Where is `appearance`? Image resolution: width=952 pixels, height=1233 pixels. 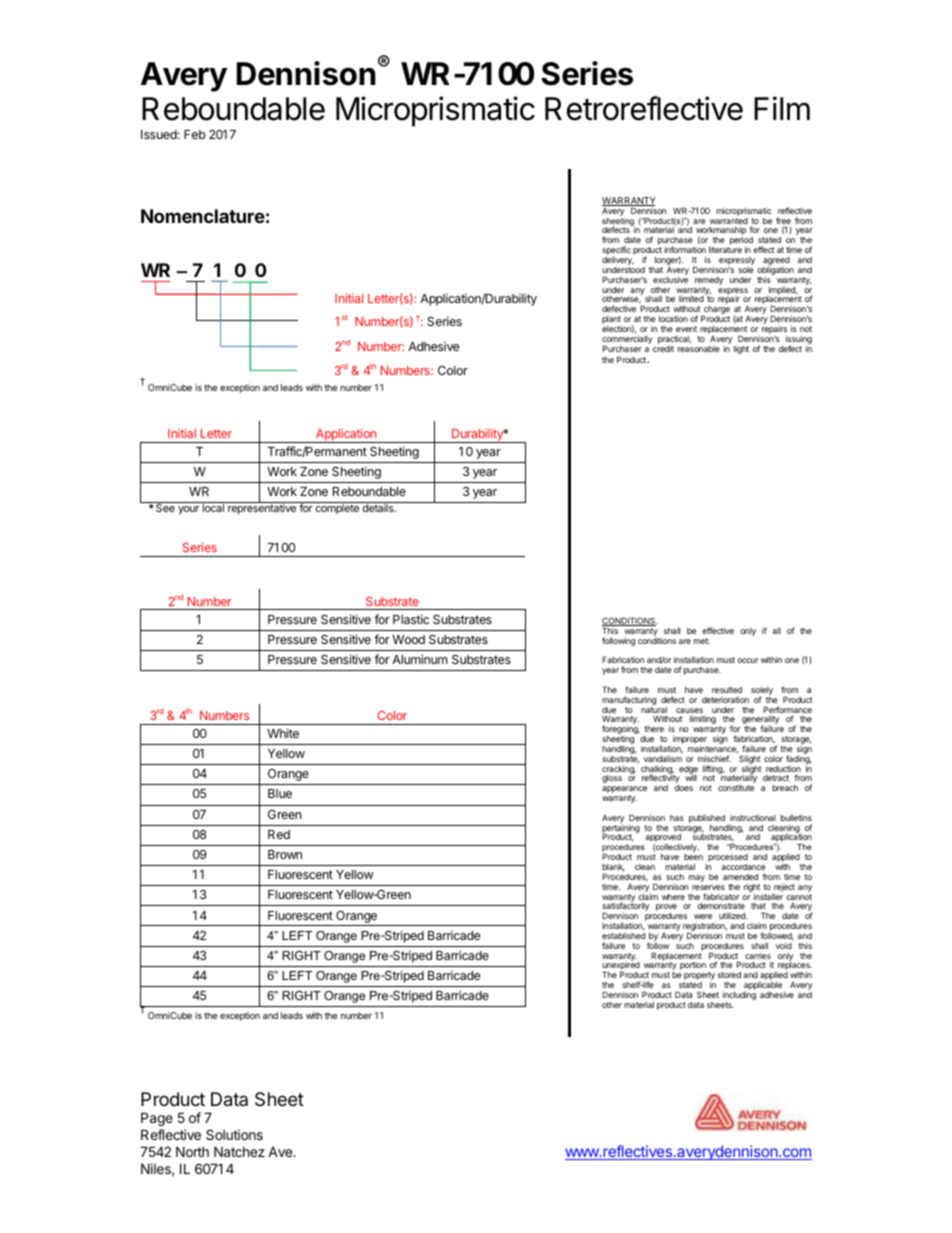 appearance is located at coordinates (624, 791).
